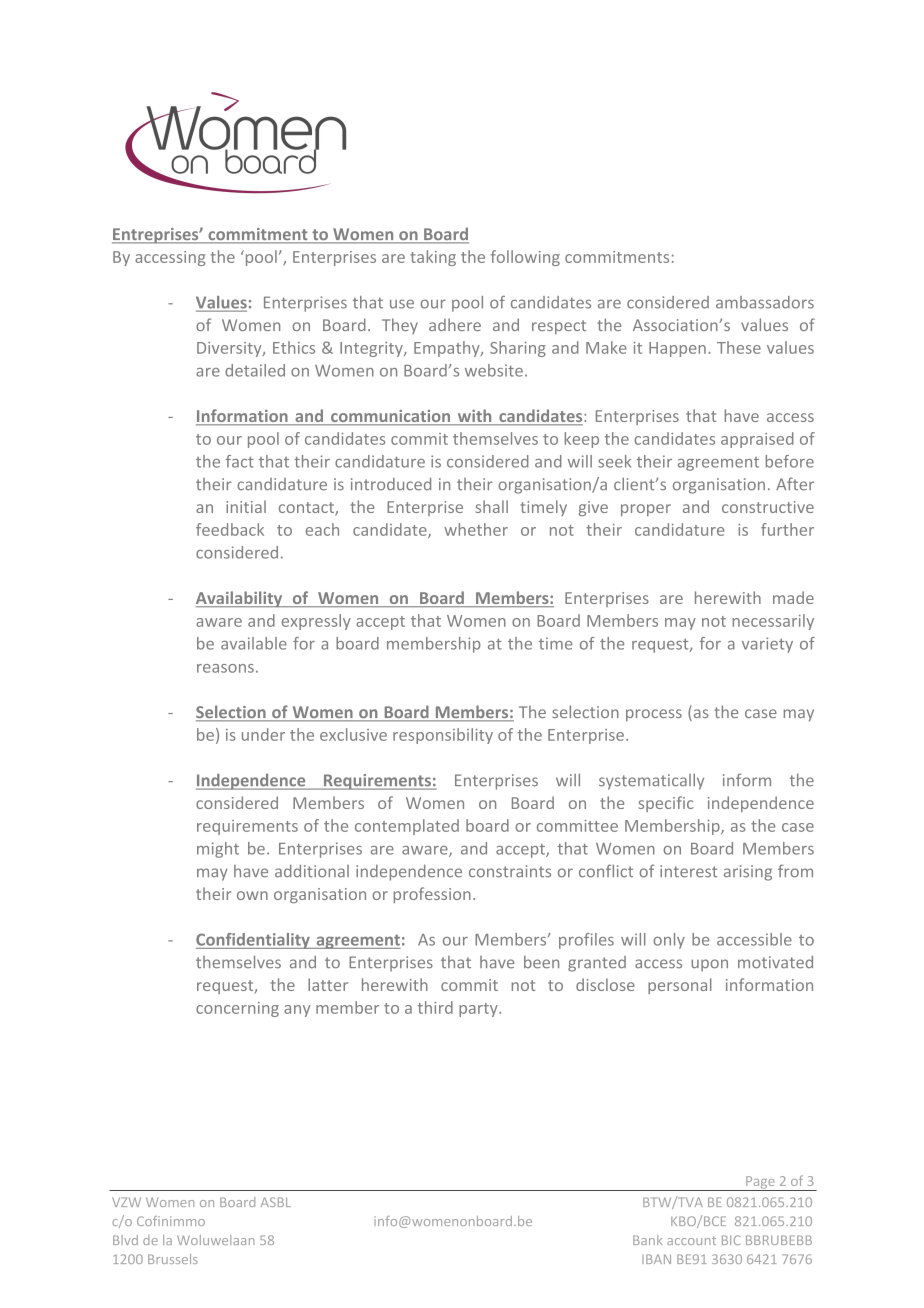 Image resolution: width=924 pixels, height=1308 pixels. What do you see at coordinates (225, 668) in the page?
I see `reasons` at bounding box center [225, 668].
